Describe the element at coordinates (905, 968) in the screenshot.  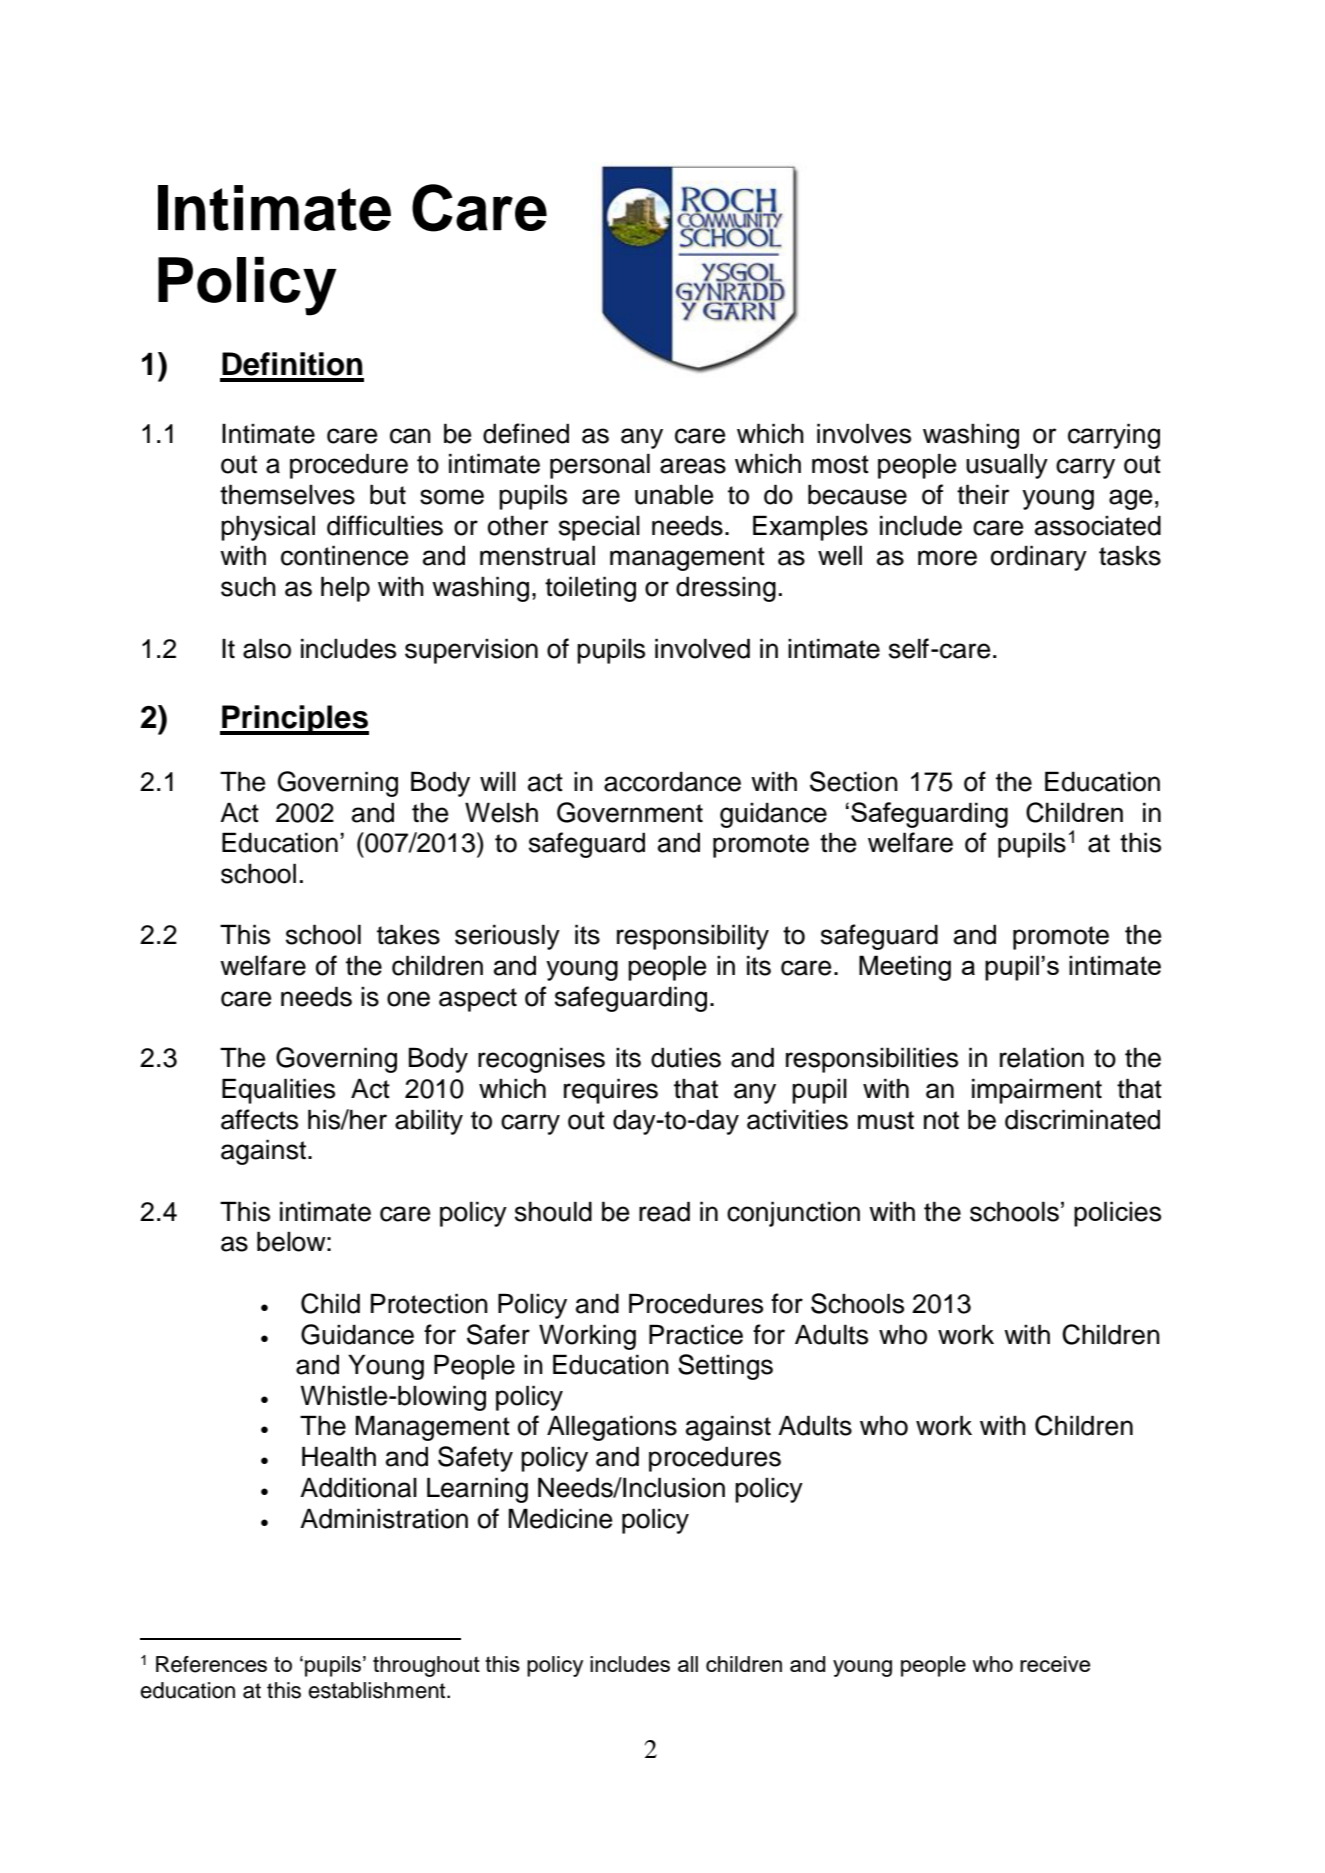
I see `Meeting` at that location.
